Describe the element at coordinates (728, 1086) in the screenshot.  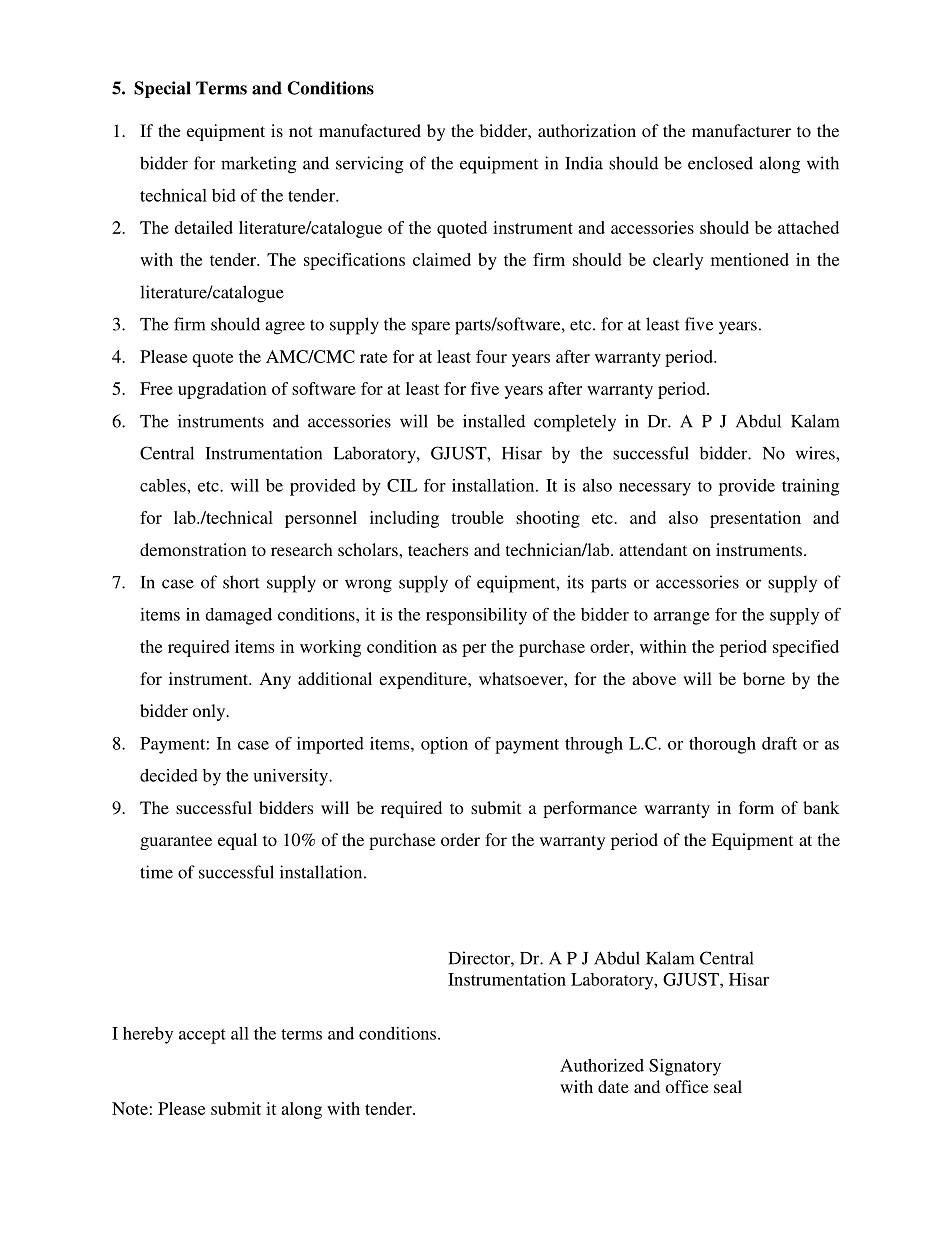
I see `seal` at that location.
